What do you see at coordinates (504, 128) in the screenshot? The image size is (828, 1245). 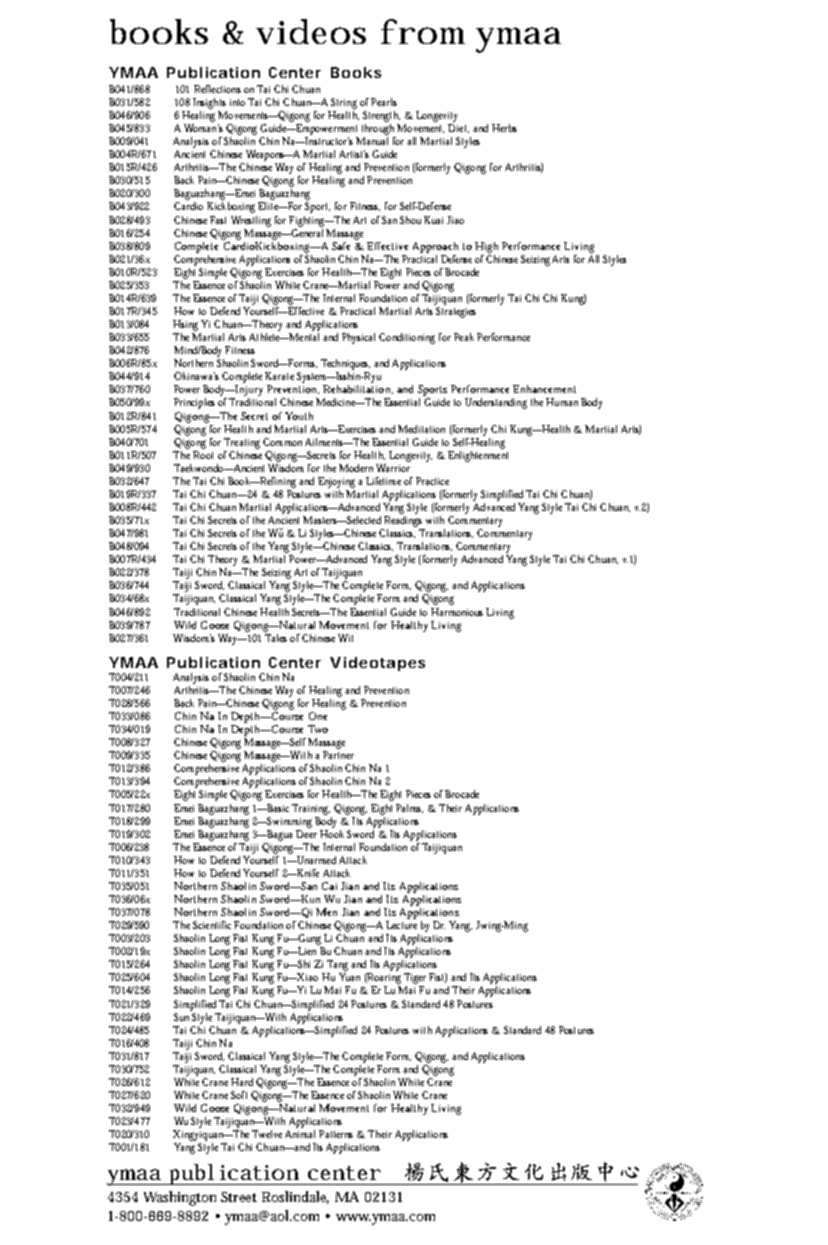 I see `Herbs` at bounding box center [504, 128].
